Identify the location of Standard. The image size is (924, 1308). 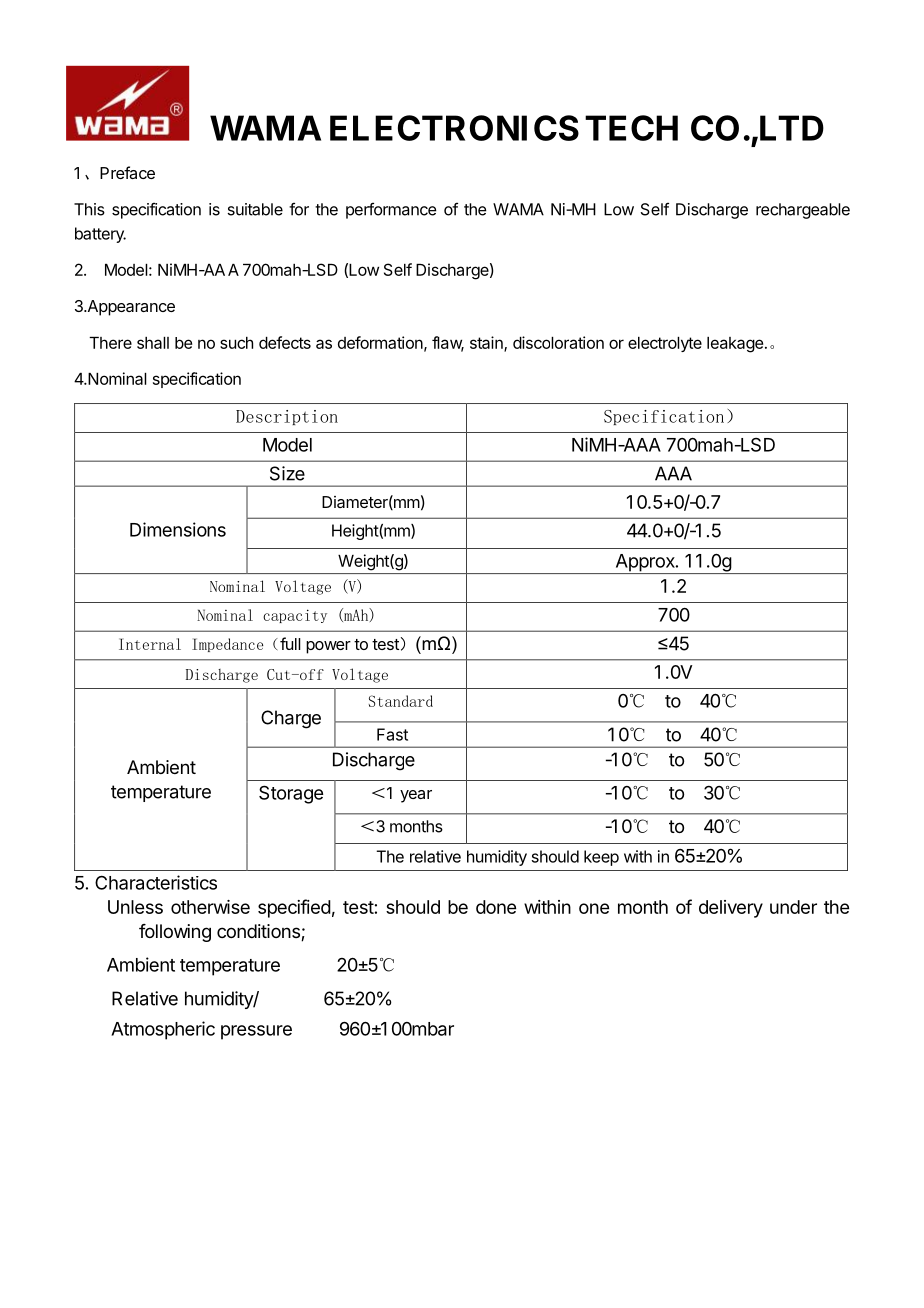
(401, 701).
